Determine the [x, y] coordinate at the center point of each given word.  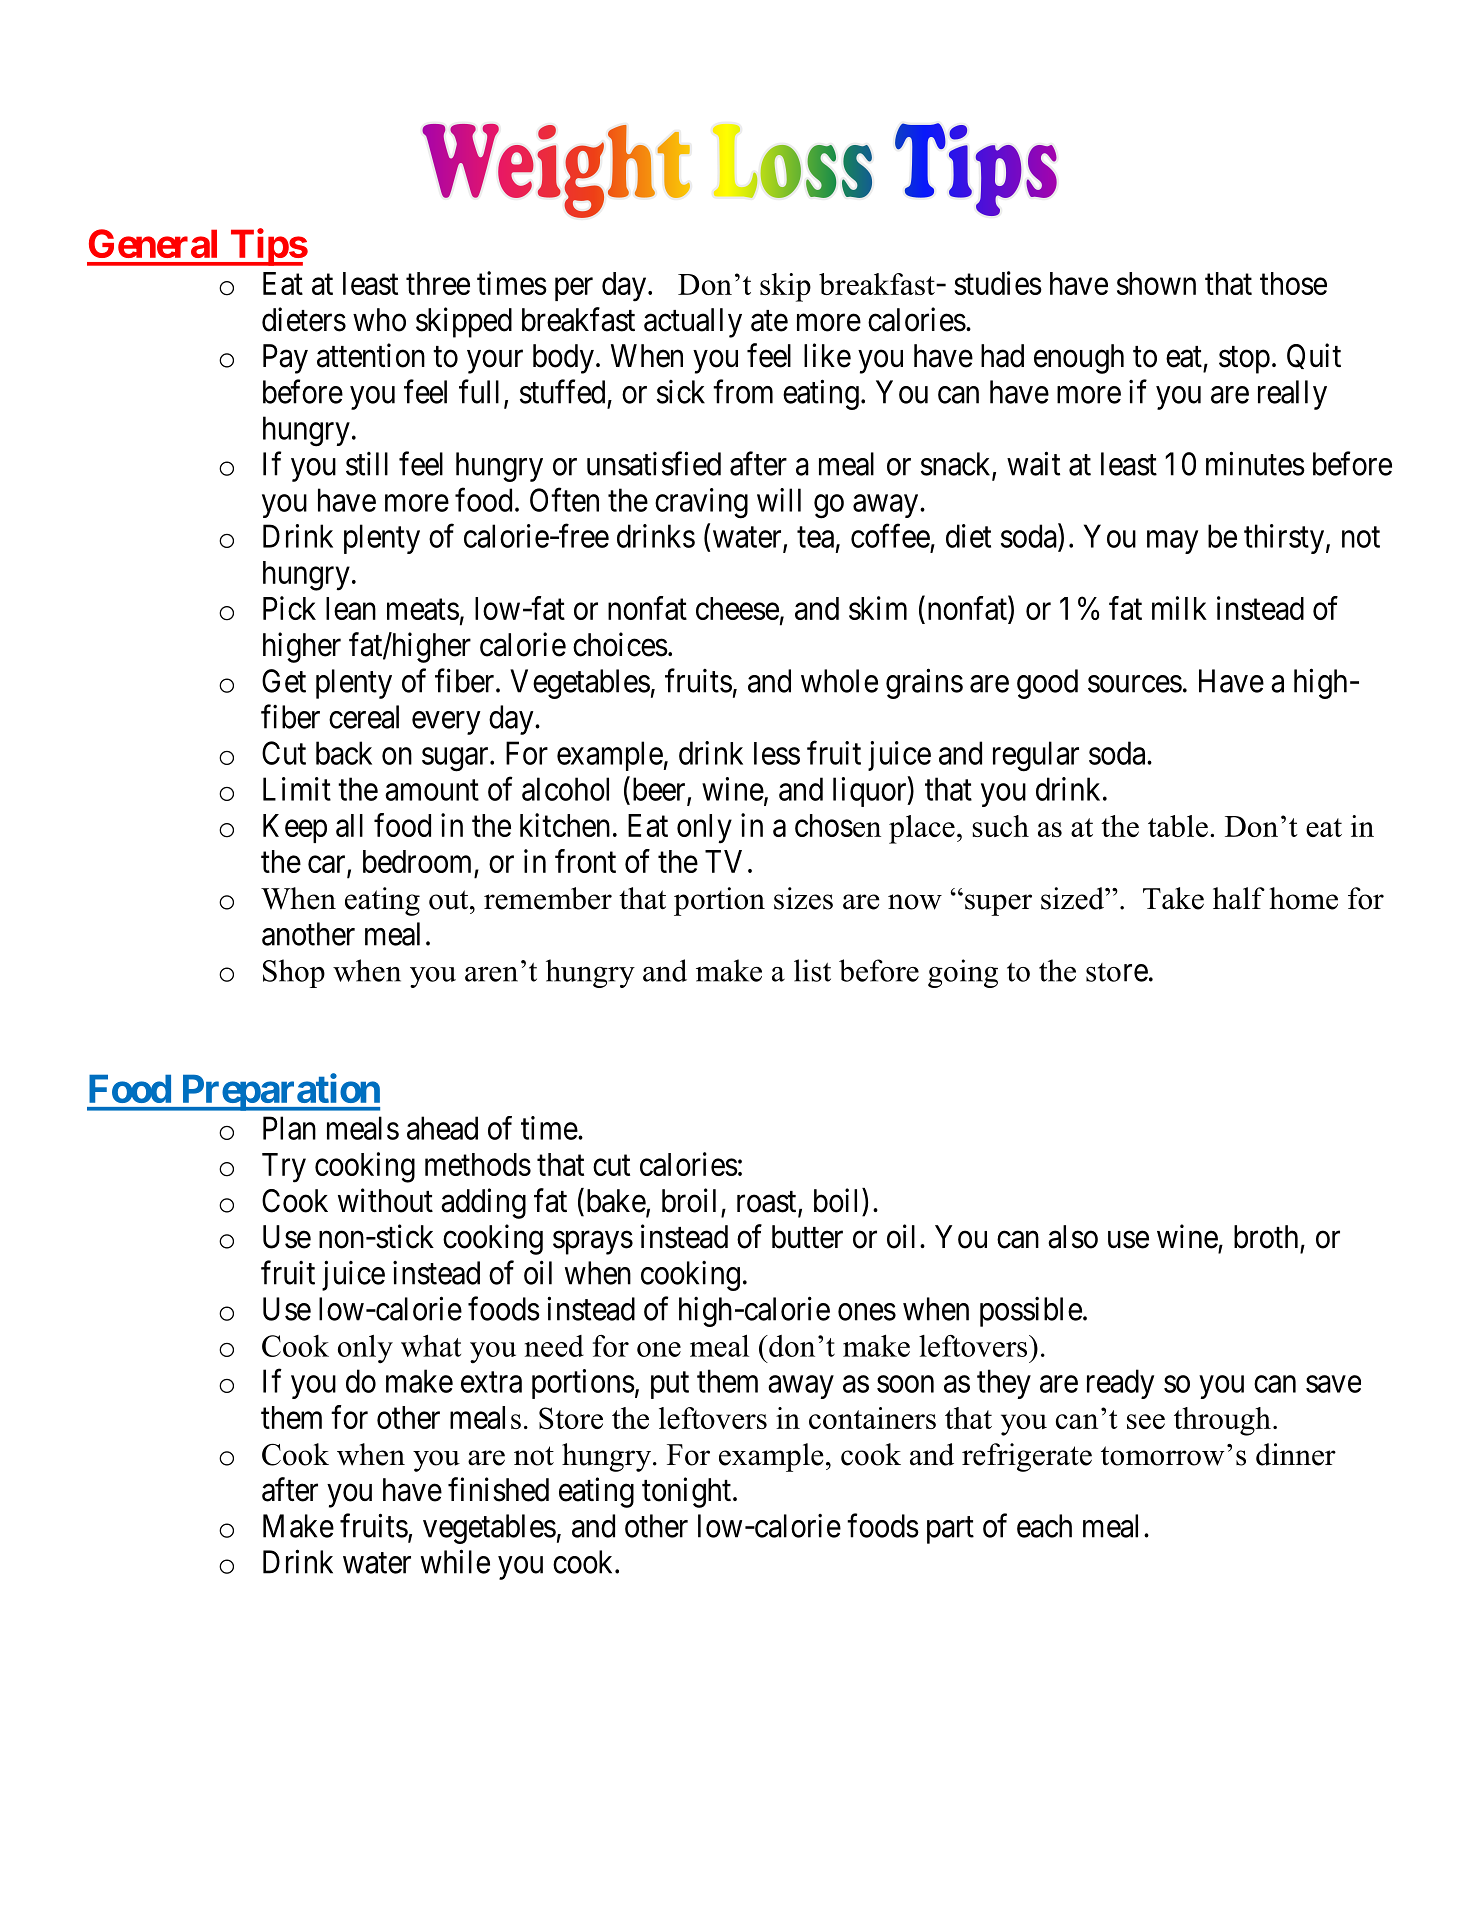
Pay [285, 359]
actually [693, 323]
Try [284, 1168]
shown [1156, 283]
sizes [803, 898]
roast [768, 1203]
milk [1179, 608]
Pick [289, 608]
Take [1173, 898]
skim [878, 608]
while [455, 1561]
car [328, 865]
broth [1266, 1237]
